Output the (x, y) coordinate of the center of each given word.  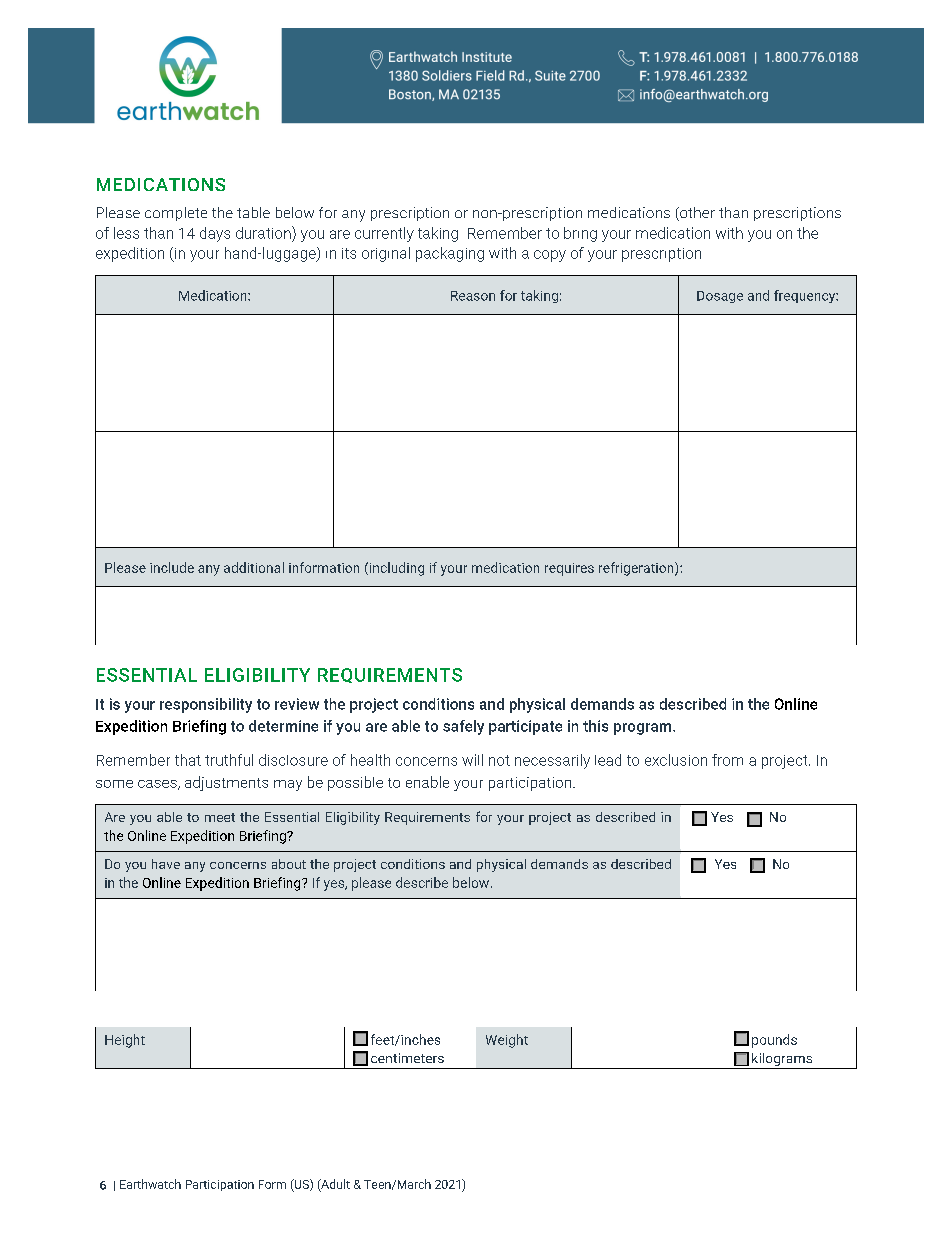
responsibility (206, 705)
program (644, 729)
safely (463, 727)
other (696, 214)
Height (125, 1041)
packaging (450, 254)
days (215, 234)
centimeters (407, 1058)
